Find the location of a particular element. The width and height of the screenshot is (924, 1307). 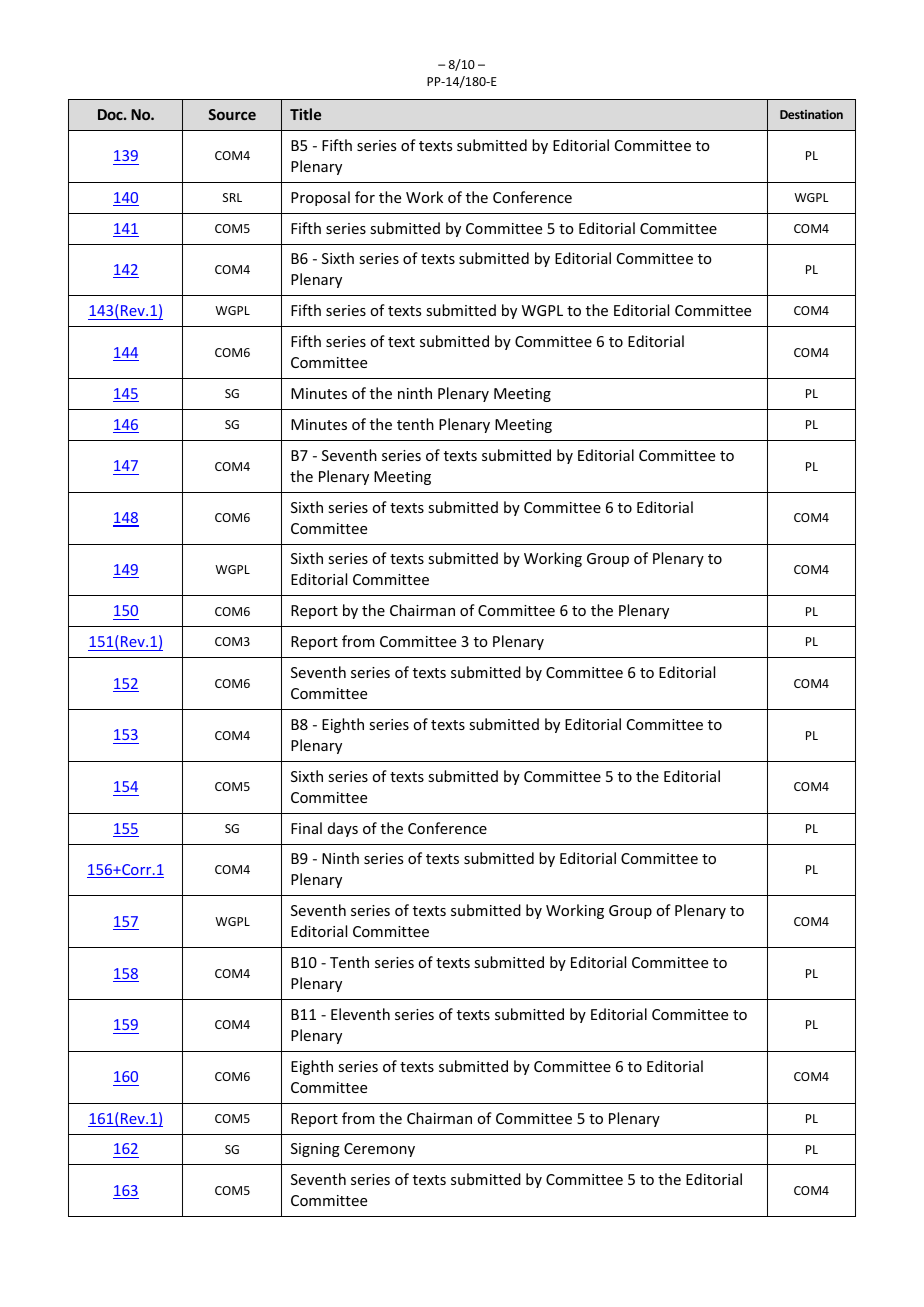

Eleventh is located at coordinates (360, 1014).
